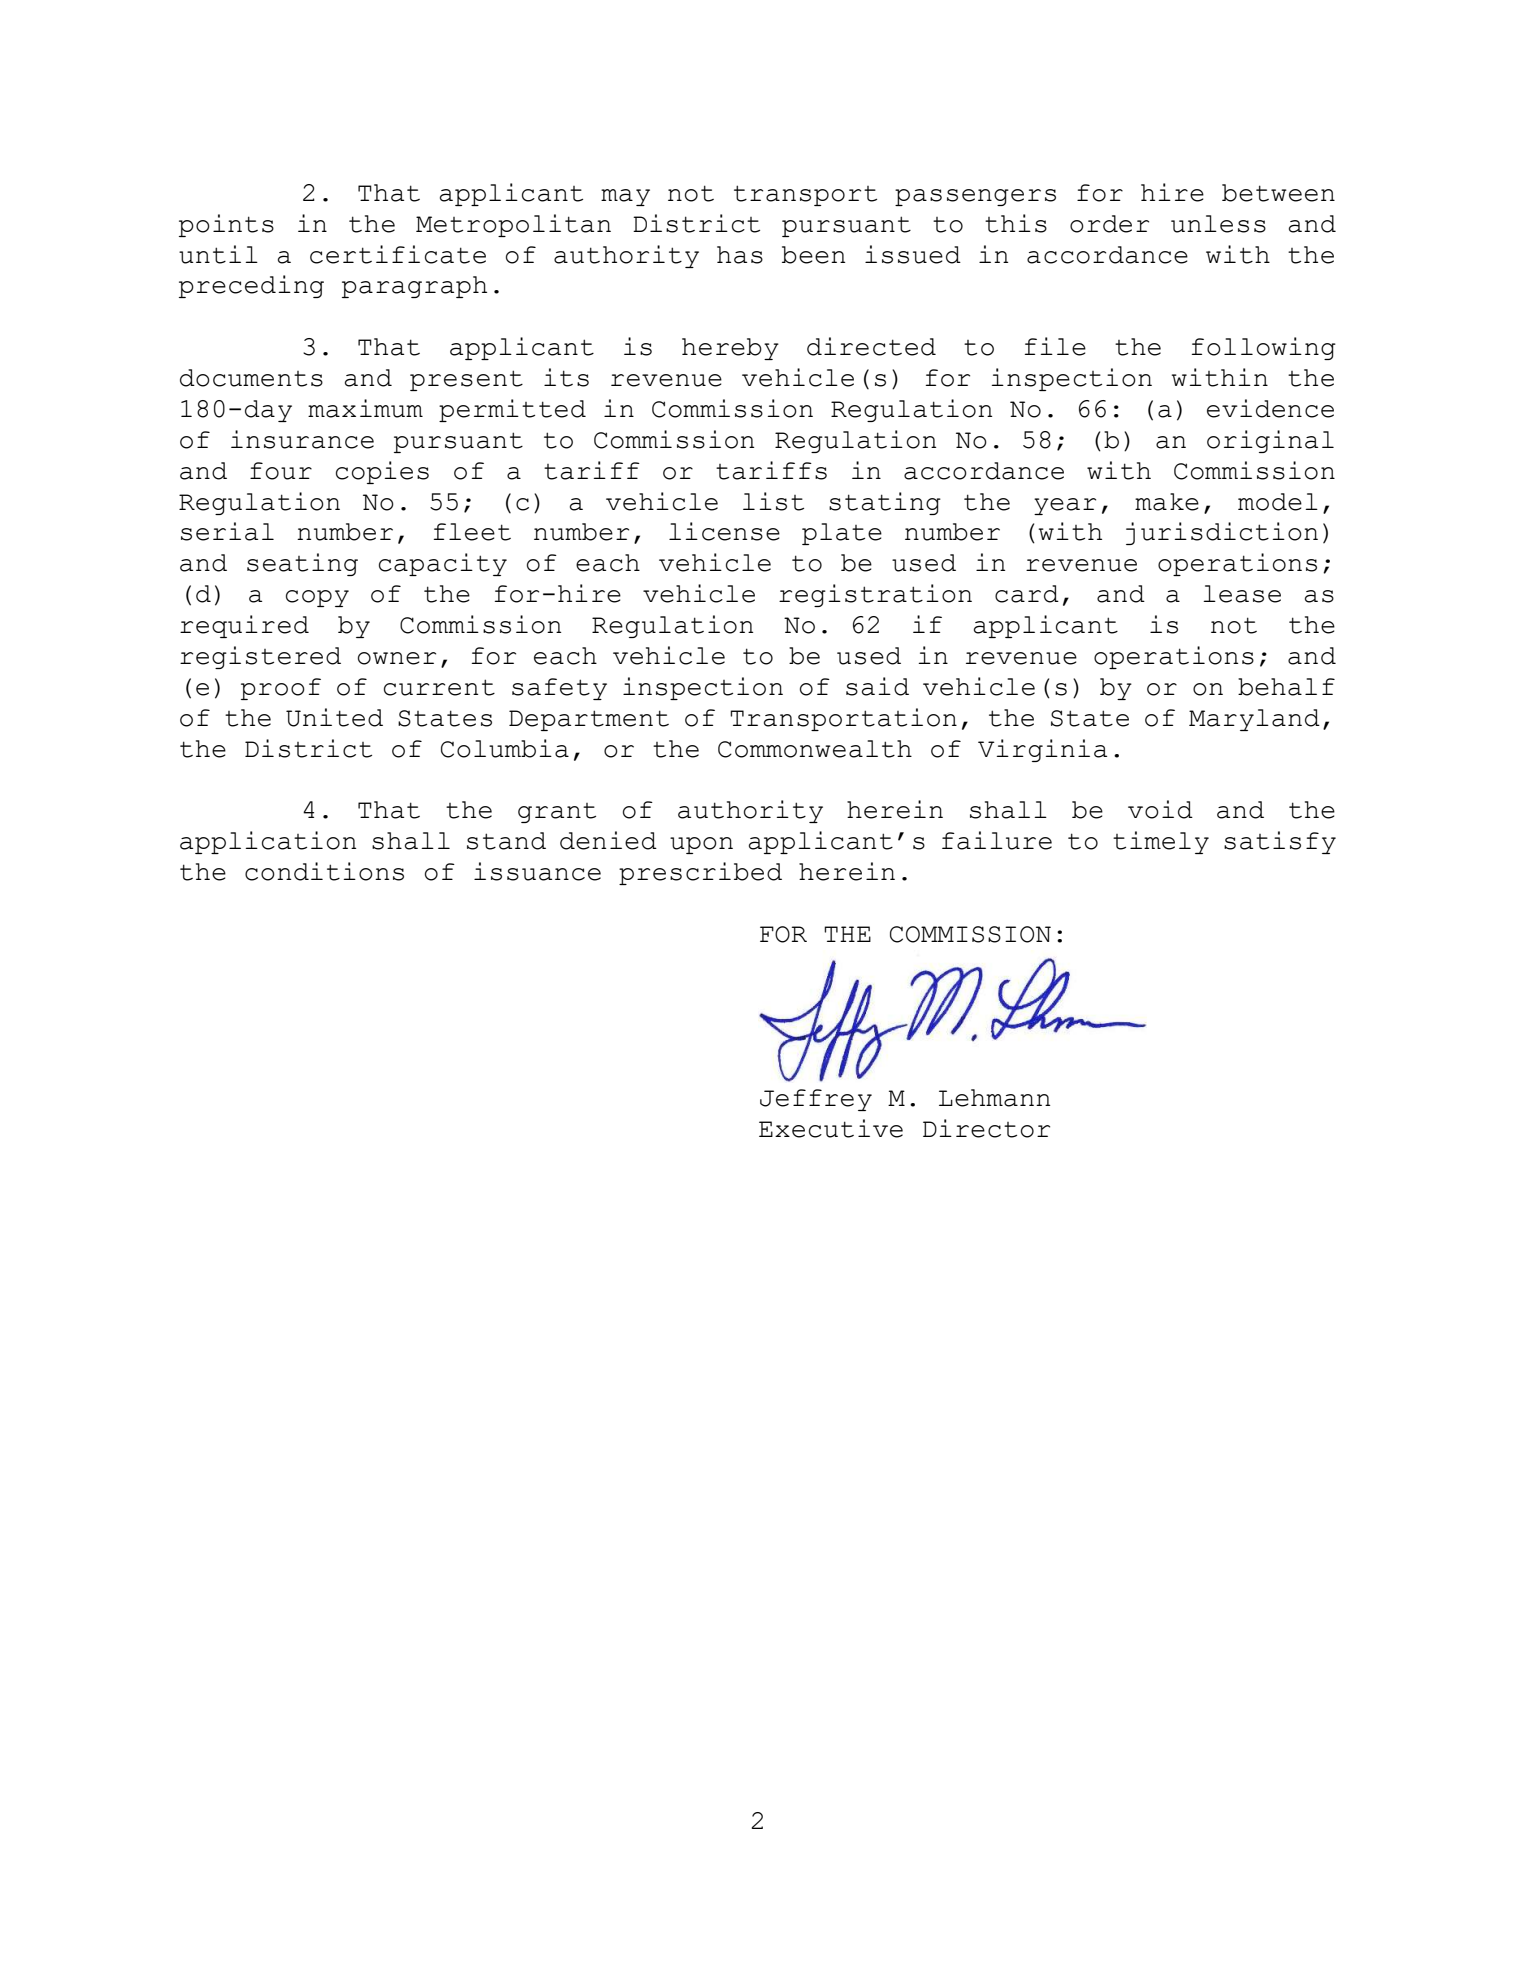 The image size is (1516, 1962). Describe the element at coordinates (816, 1100) in the image. I see `Jeffrey` at that location.
